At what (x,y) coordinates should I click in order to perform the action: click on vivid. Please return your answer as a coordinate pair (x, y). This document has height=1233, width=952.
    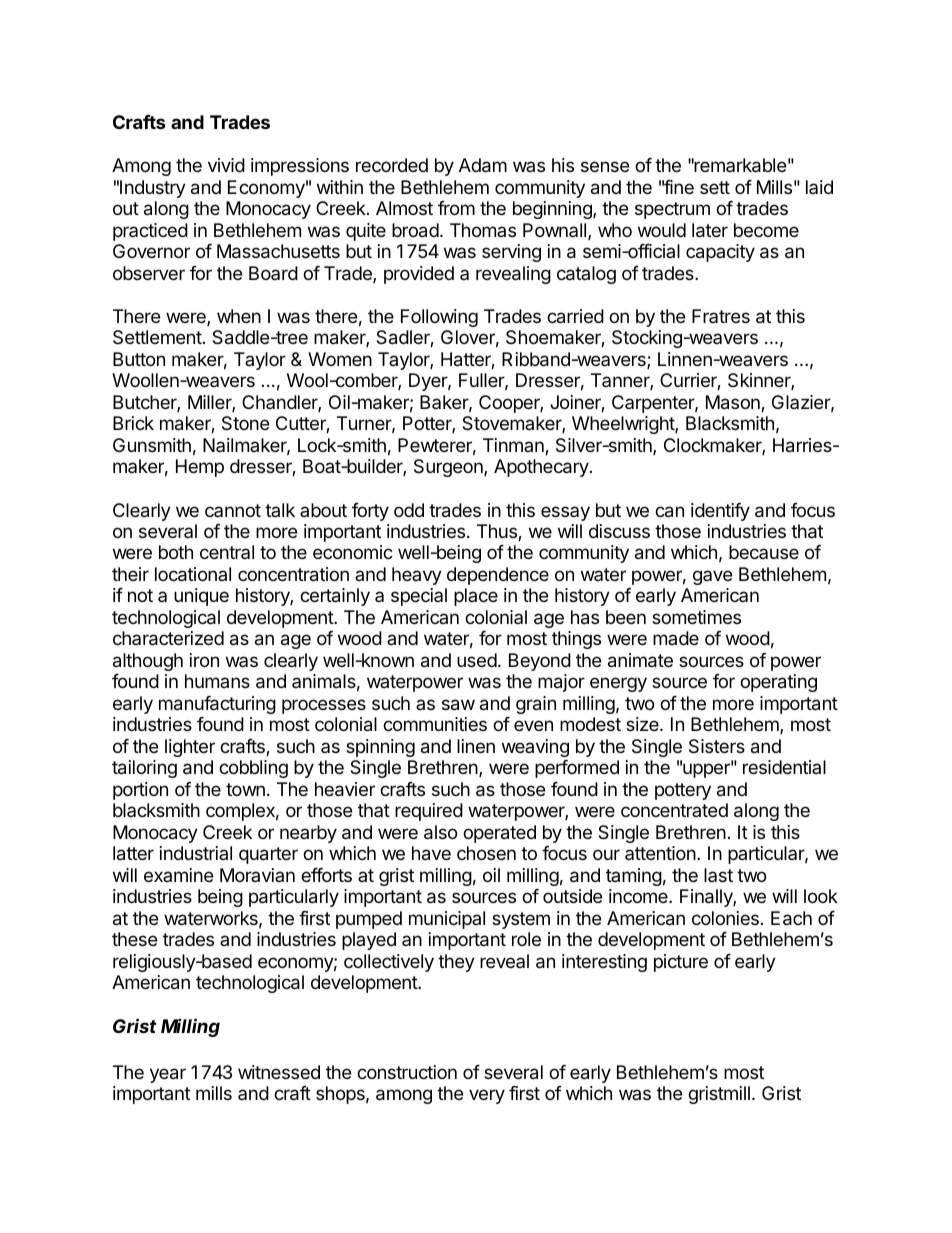
    Looking at the image, I should click on (226, 165).
